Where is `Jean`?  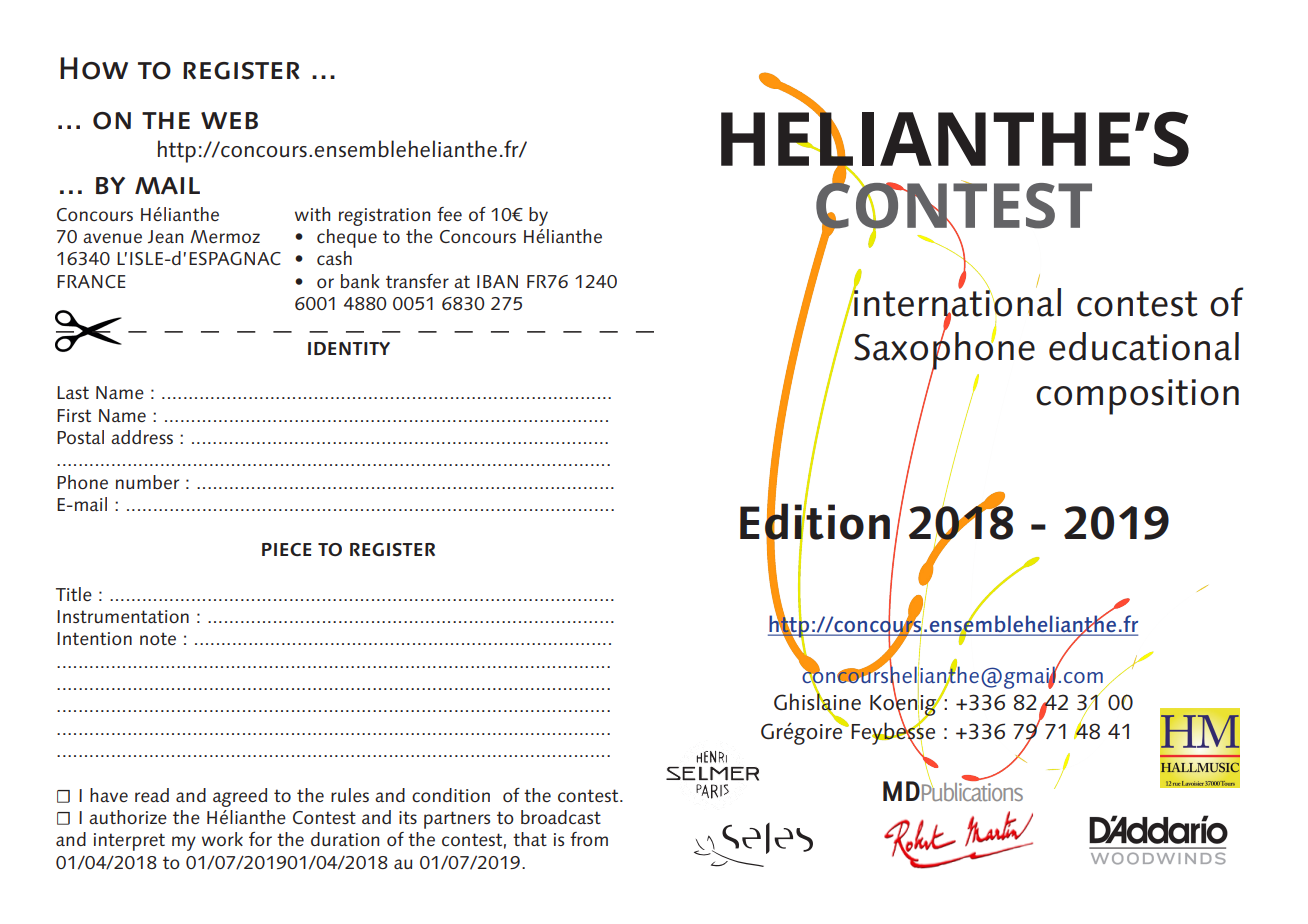
Jean is located at coordinates (165, 236).
